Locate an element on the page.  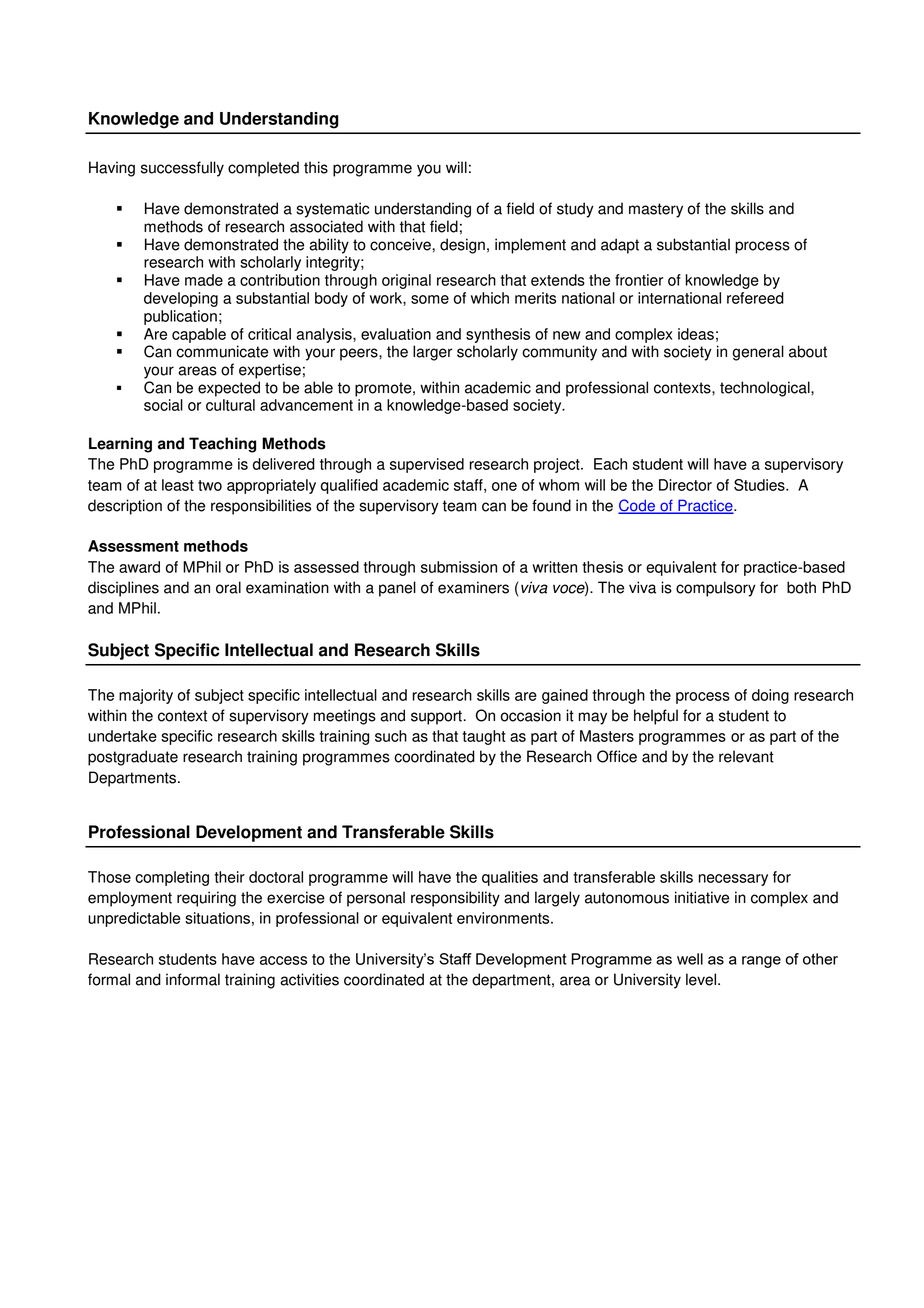
postgraduate is located at coordinates (133, 758).
